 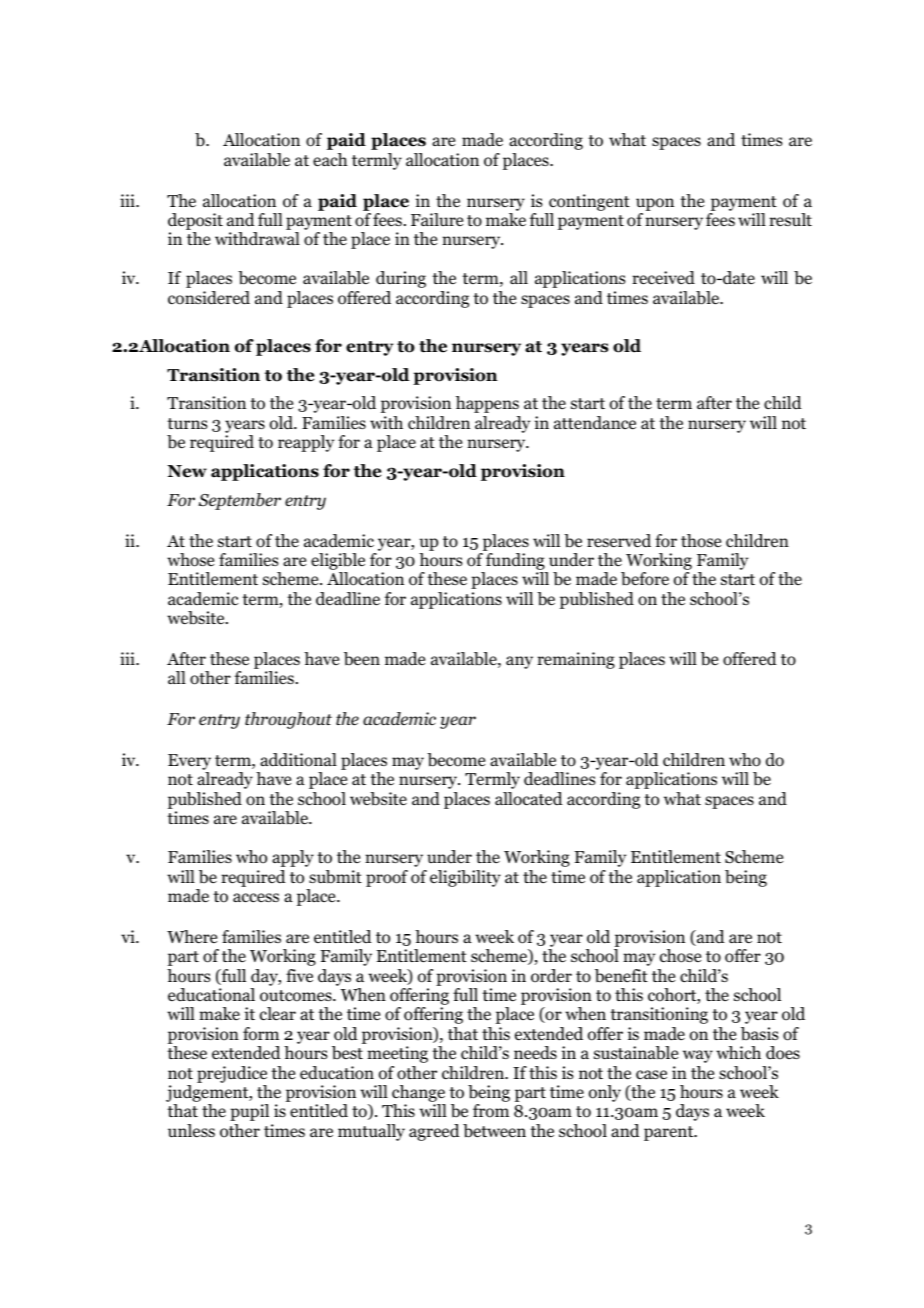 What do you see at coordinates (256, 898) in the screenshot?
I see `access` at bounding box center [256, 898].
